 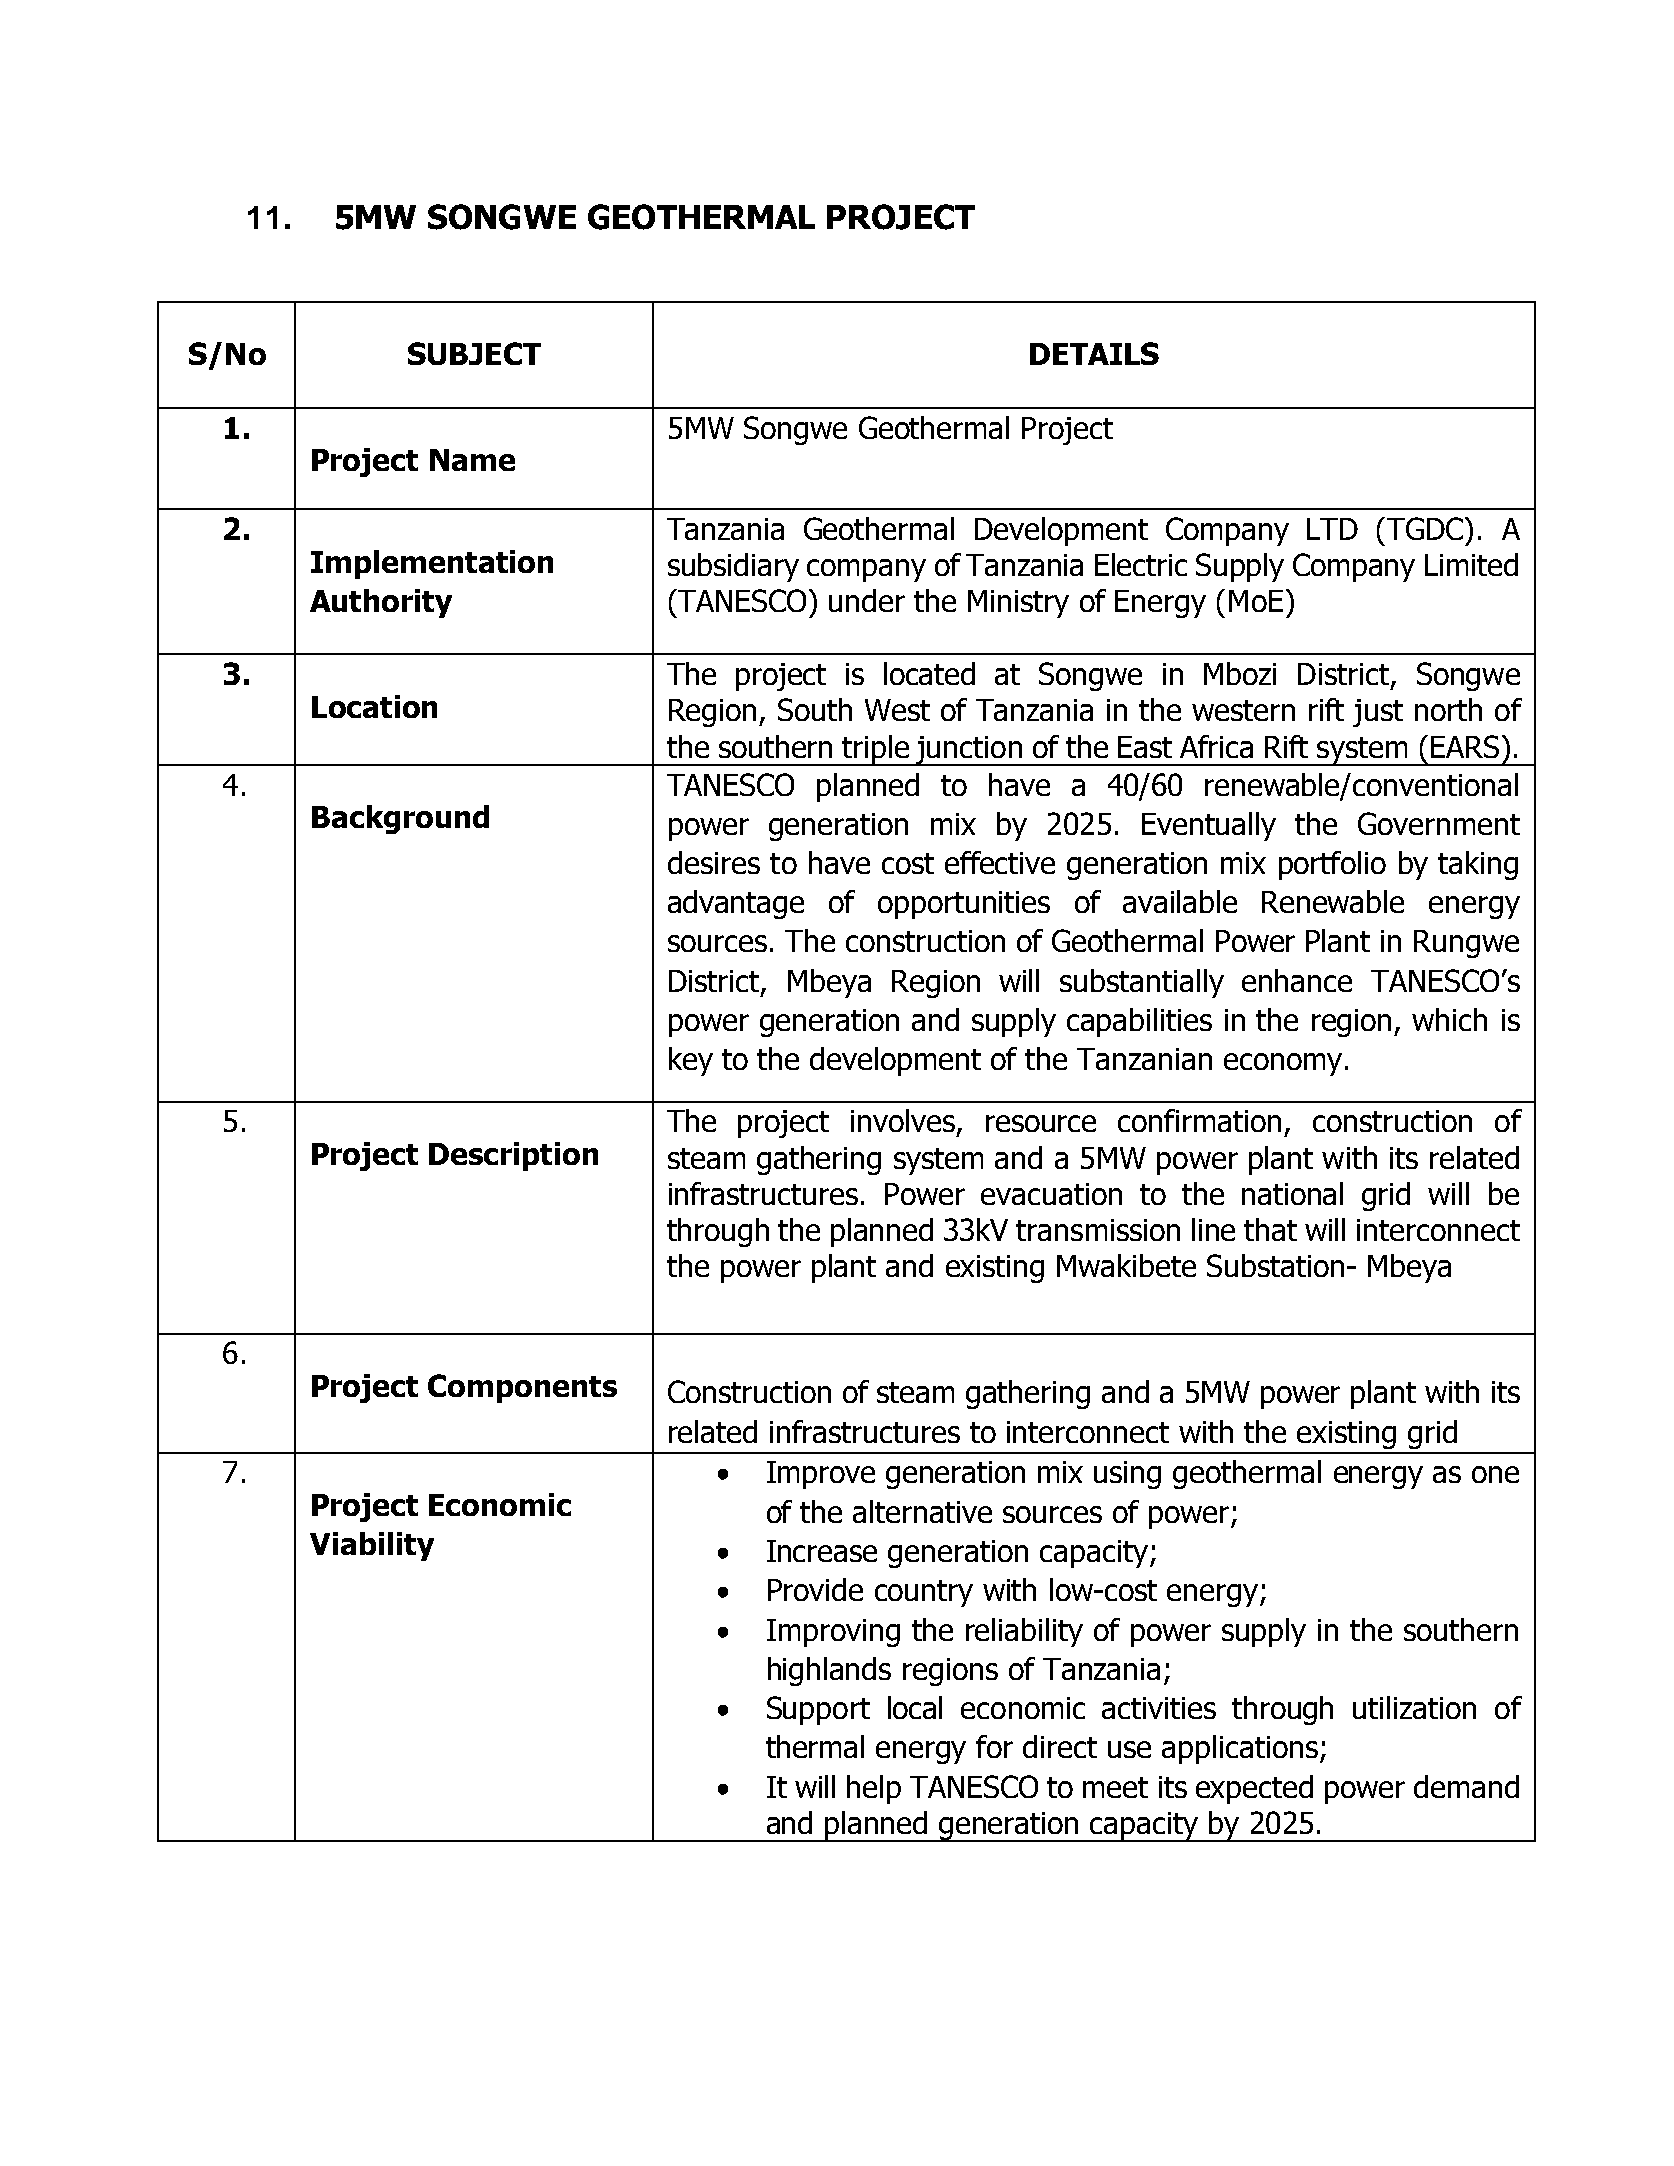 What do you see at coordinates (1094, 353) in the page?
I see `DETAILS` at bounding box center [1094, 353].
